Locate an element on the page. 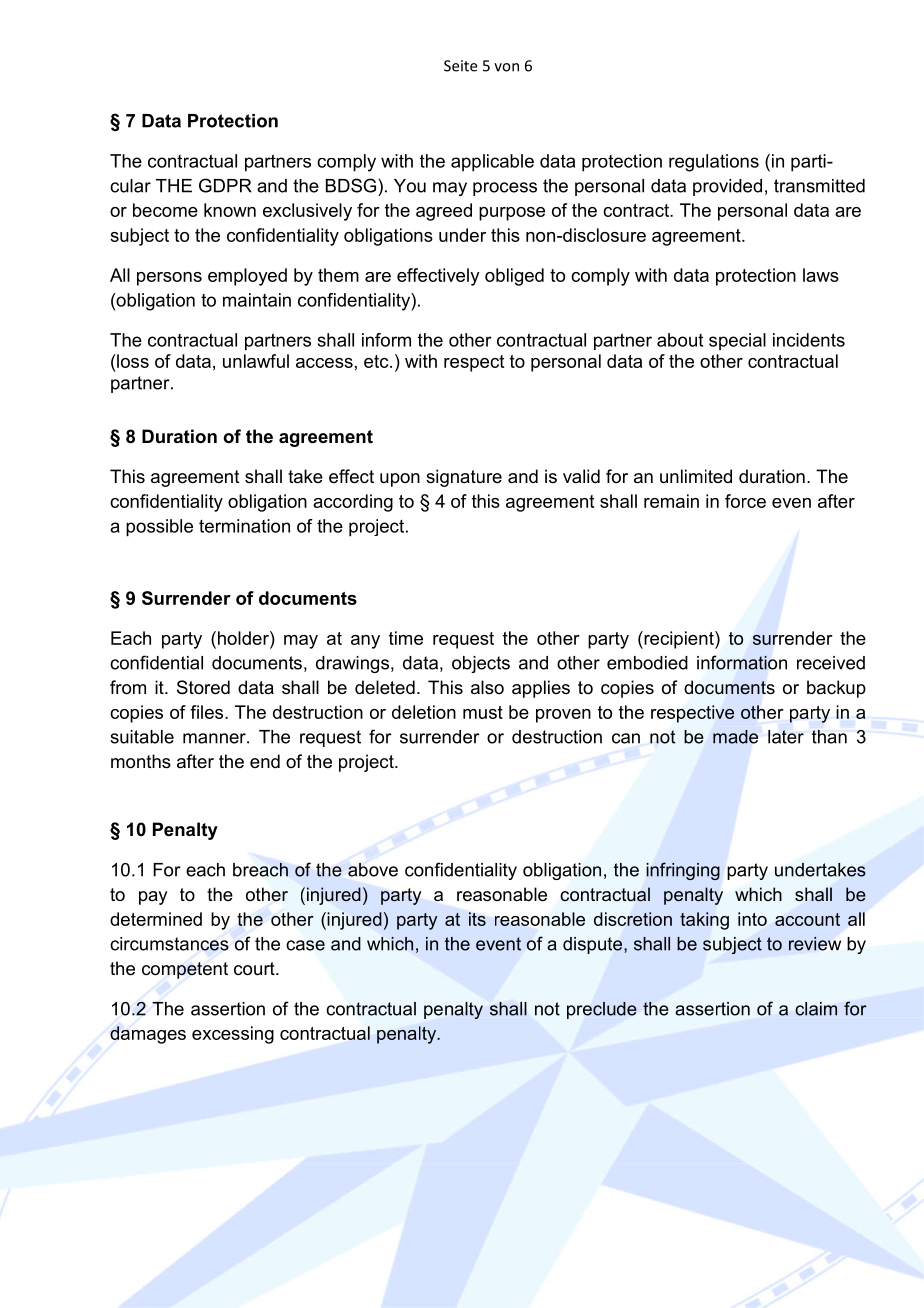  above is located at coordinates (373, 870).
